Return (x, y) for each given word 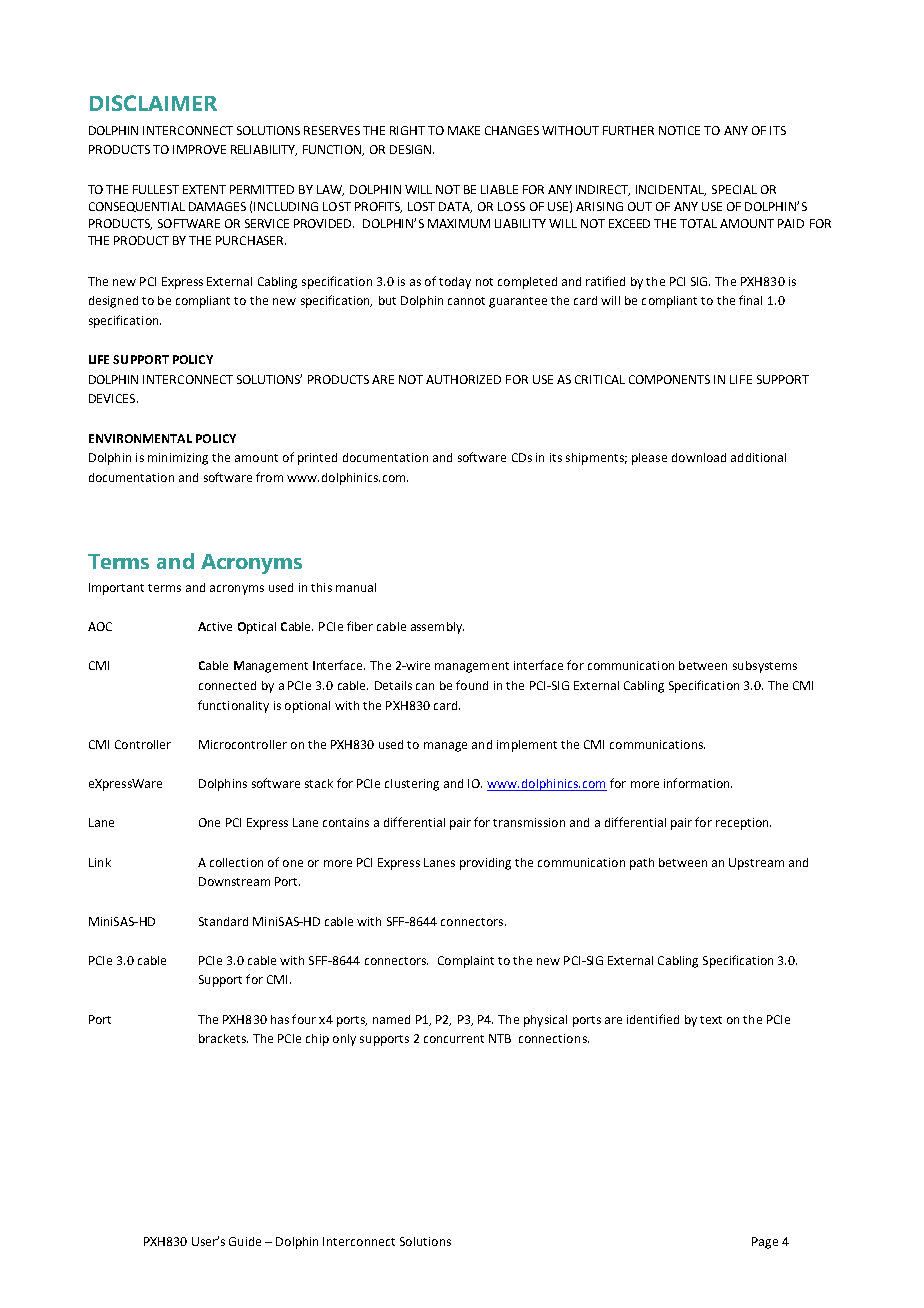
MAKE (464, 130)
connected (227, 685)
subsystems (765, 667)
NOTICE (679, 130)
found (472, 685)
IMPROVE (199, 149)
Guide (245, 1241)
